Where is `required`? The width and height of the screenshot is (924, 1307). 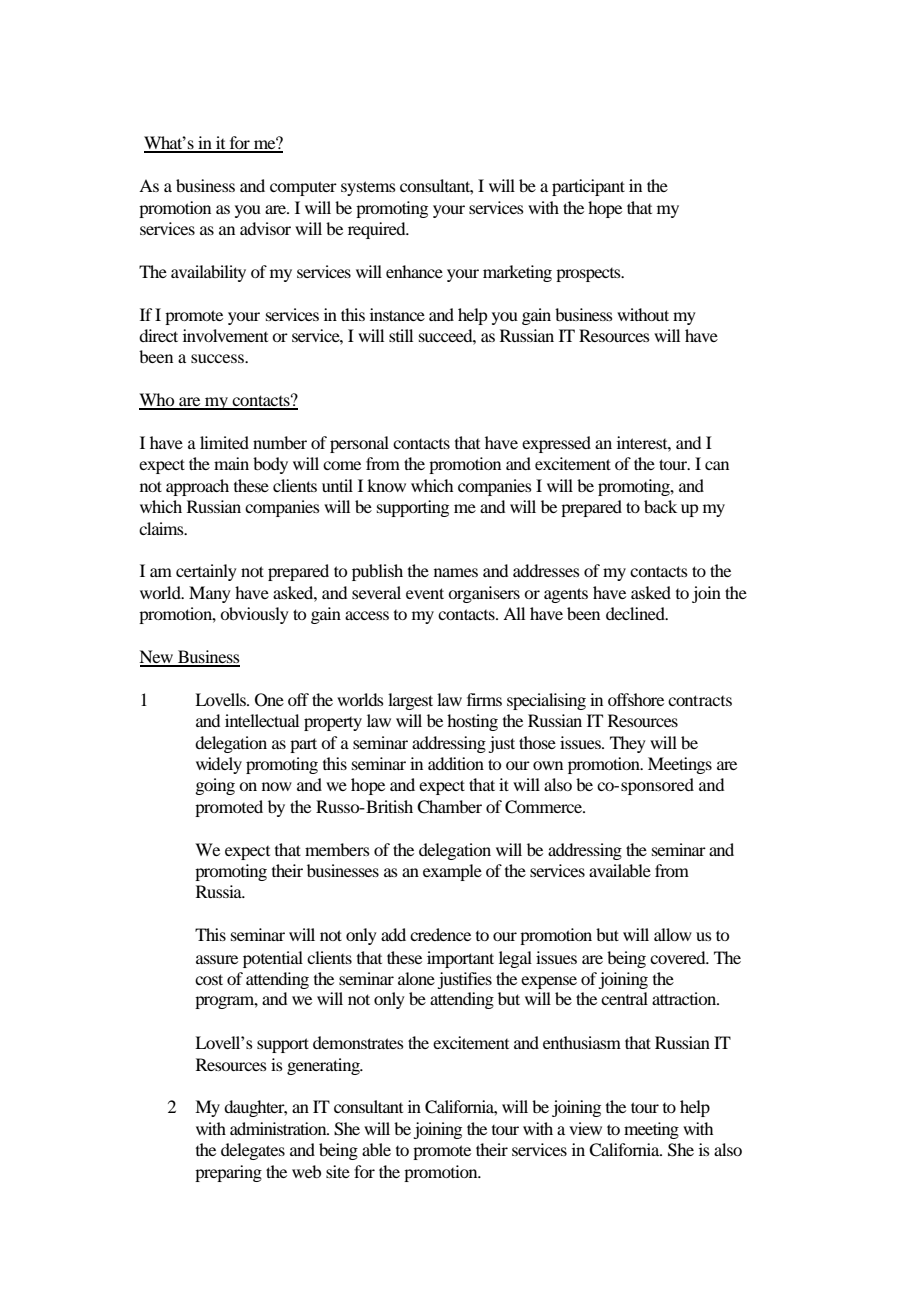
required is located at coordinates (378, 230).
